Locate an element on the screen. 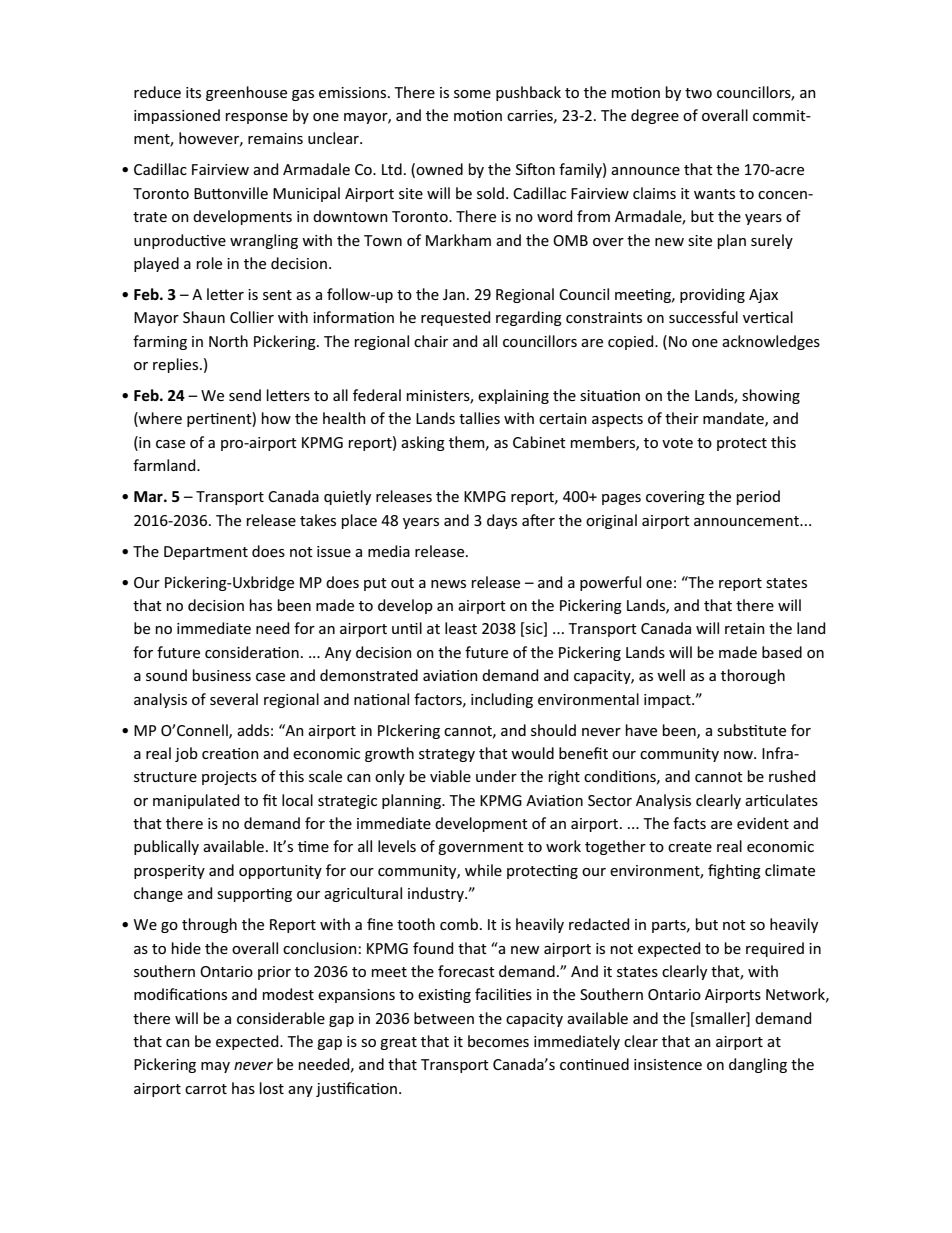 The height and width of the screenshot is (1233, 952). response is located at coordinates (257, 118).
